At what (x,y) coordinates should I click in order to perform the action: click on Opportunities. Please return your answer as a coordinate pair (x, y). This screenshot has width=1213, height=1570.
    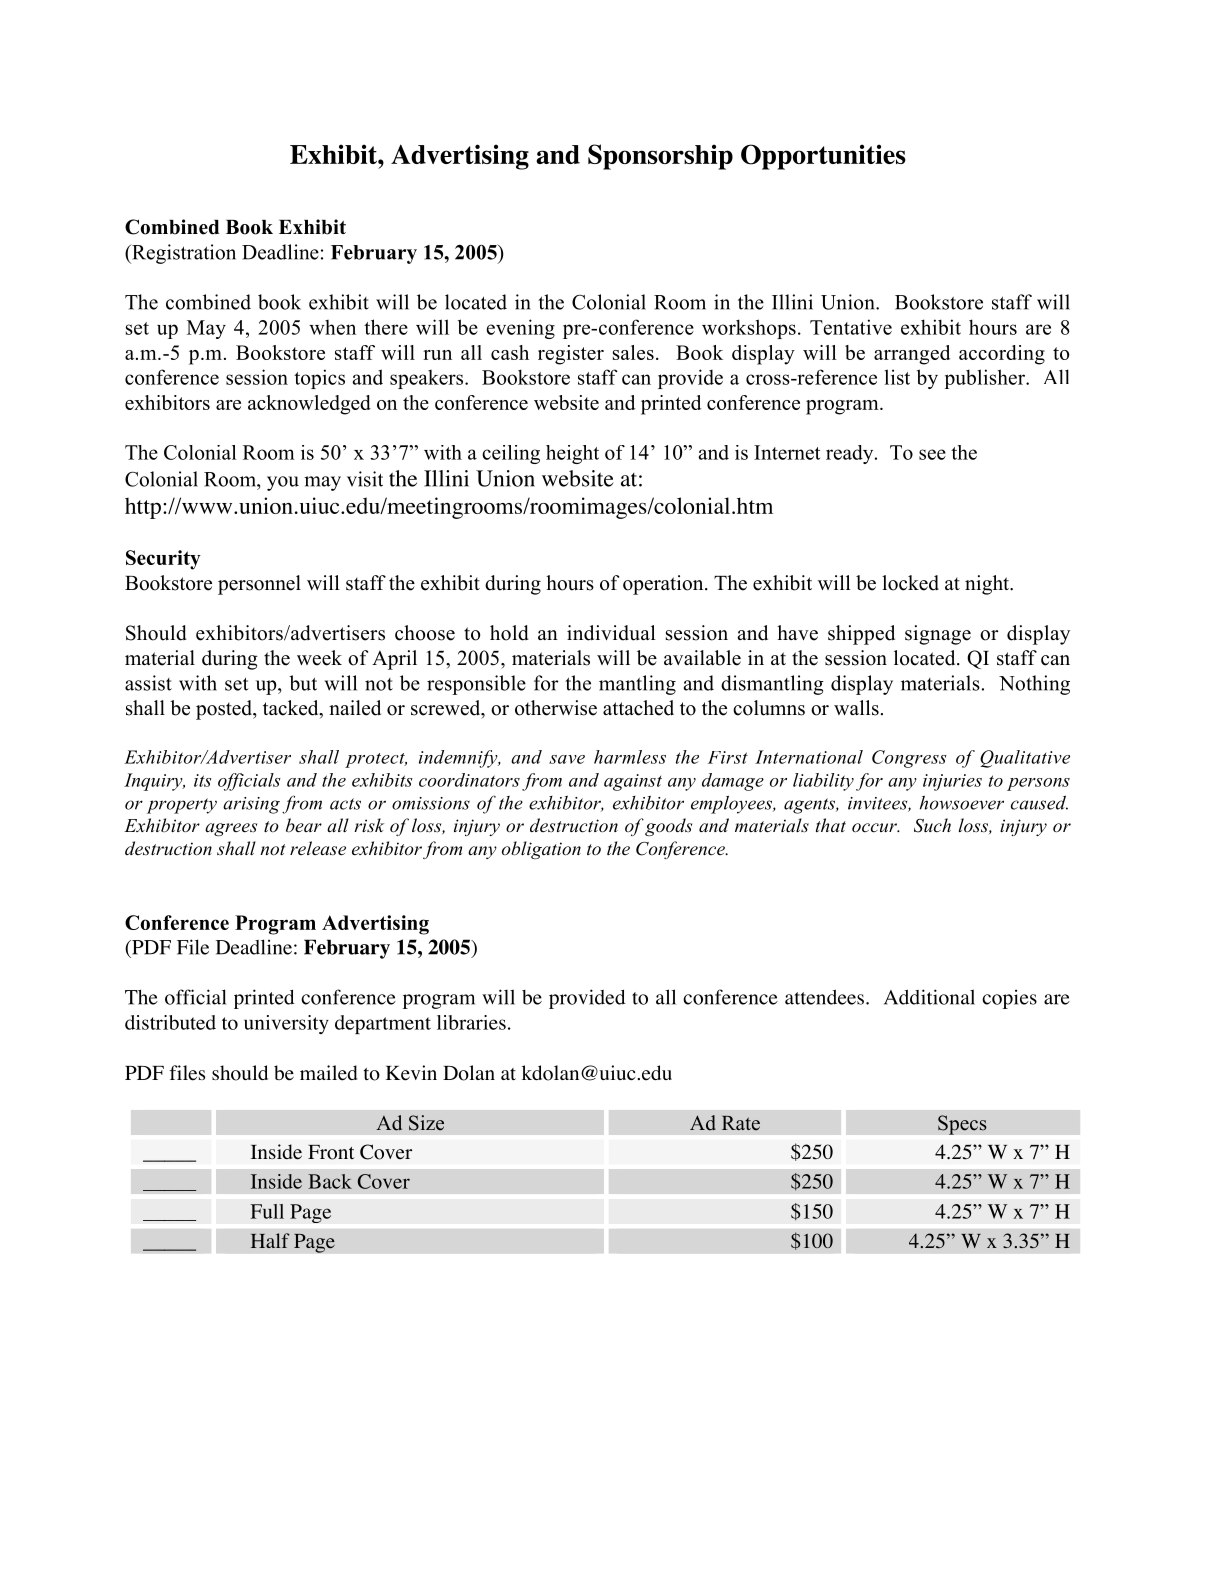
    Looking at the image, I should click on (823, 157).
